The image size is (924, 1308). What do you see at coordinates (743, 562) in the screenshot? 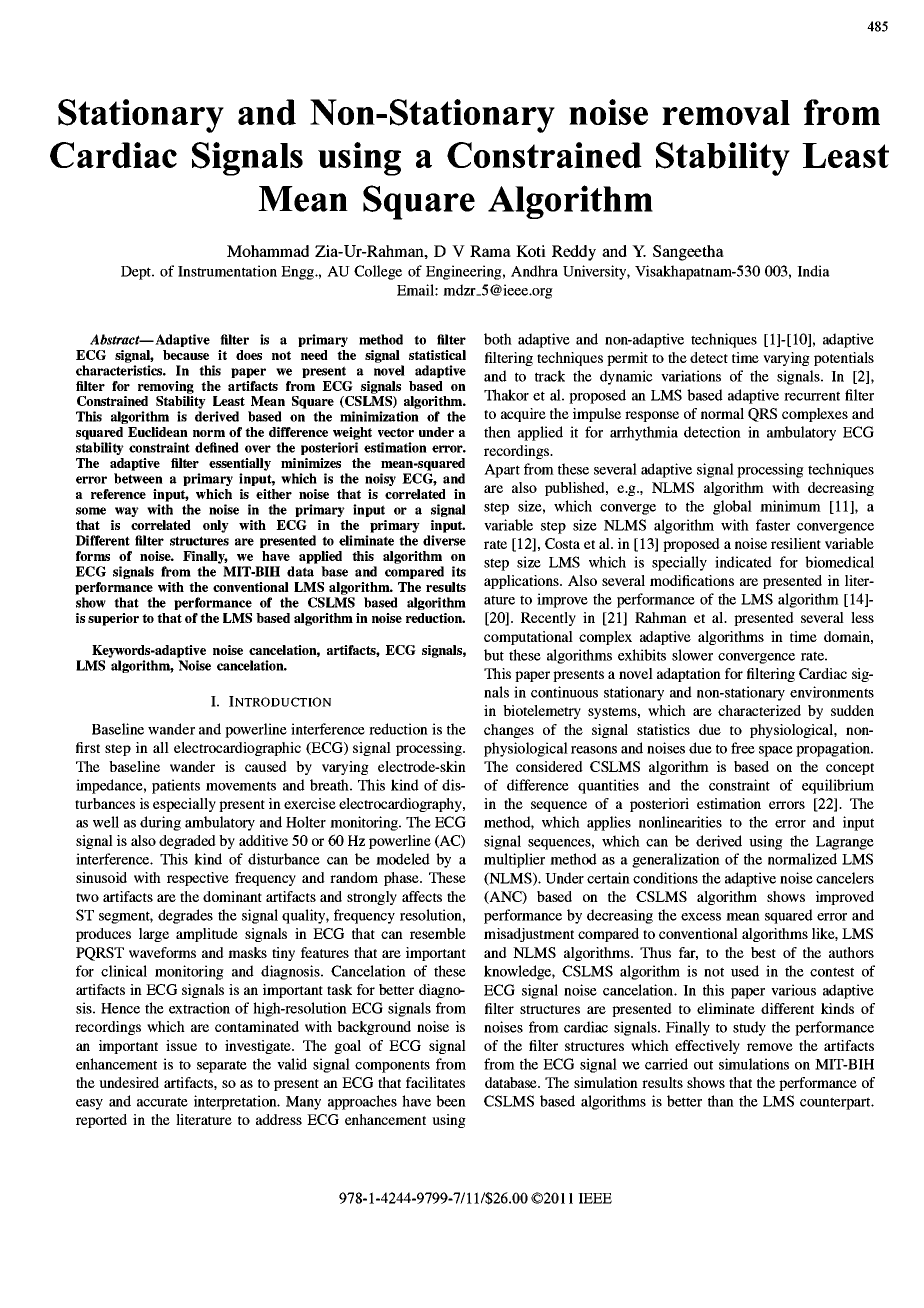
I see `indicated` at bounding box center [743, 562].
